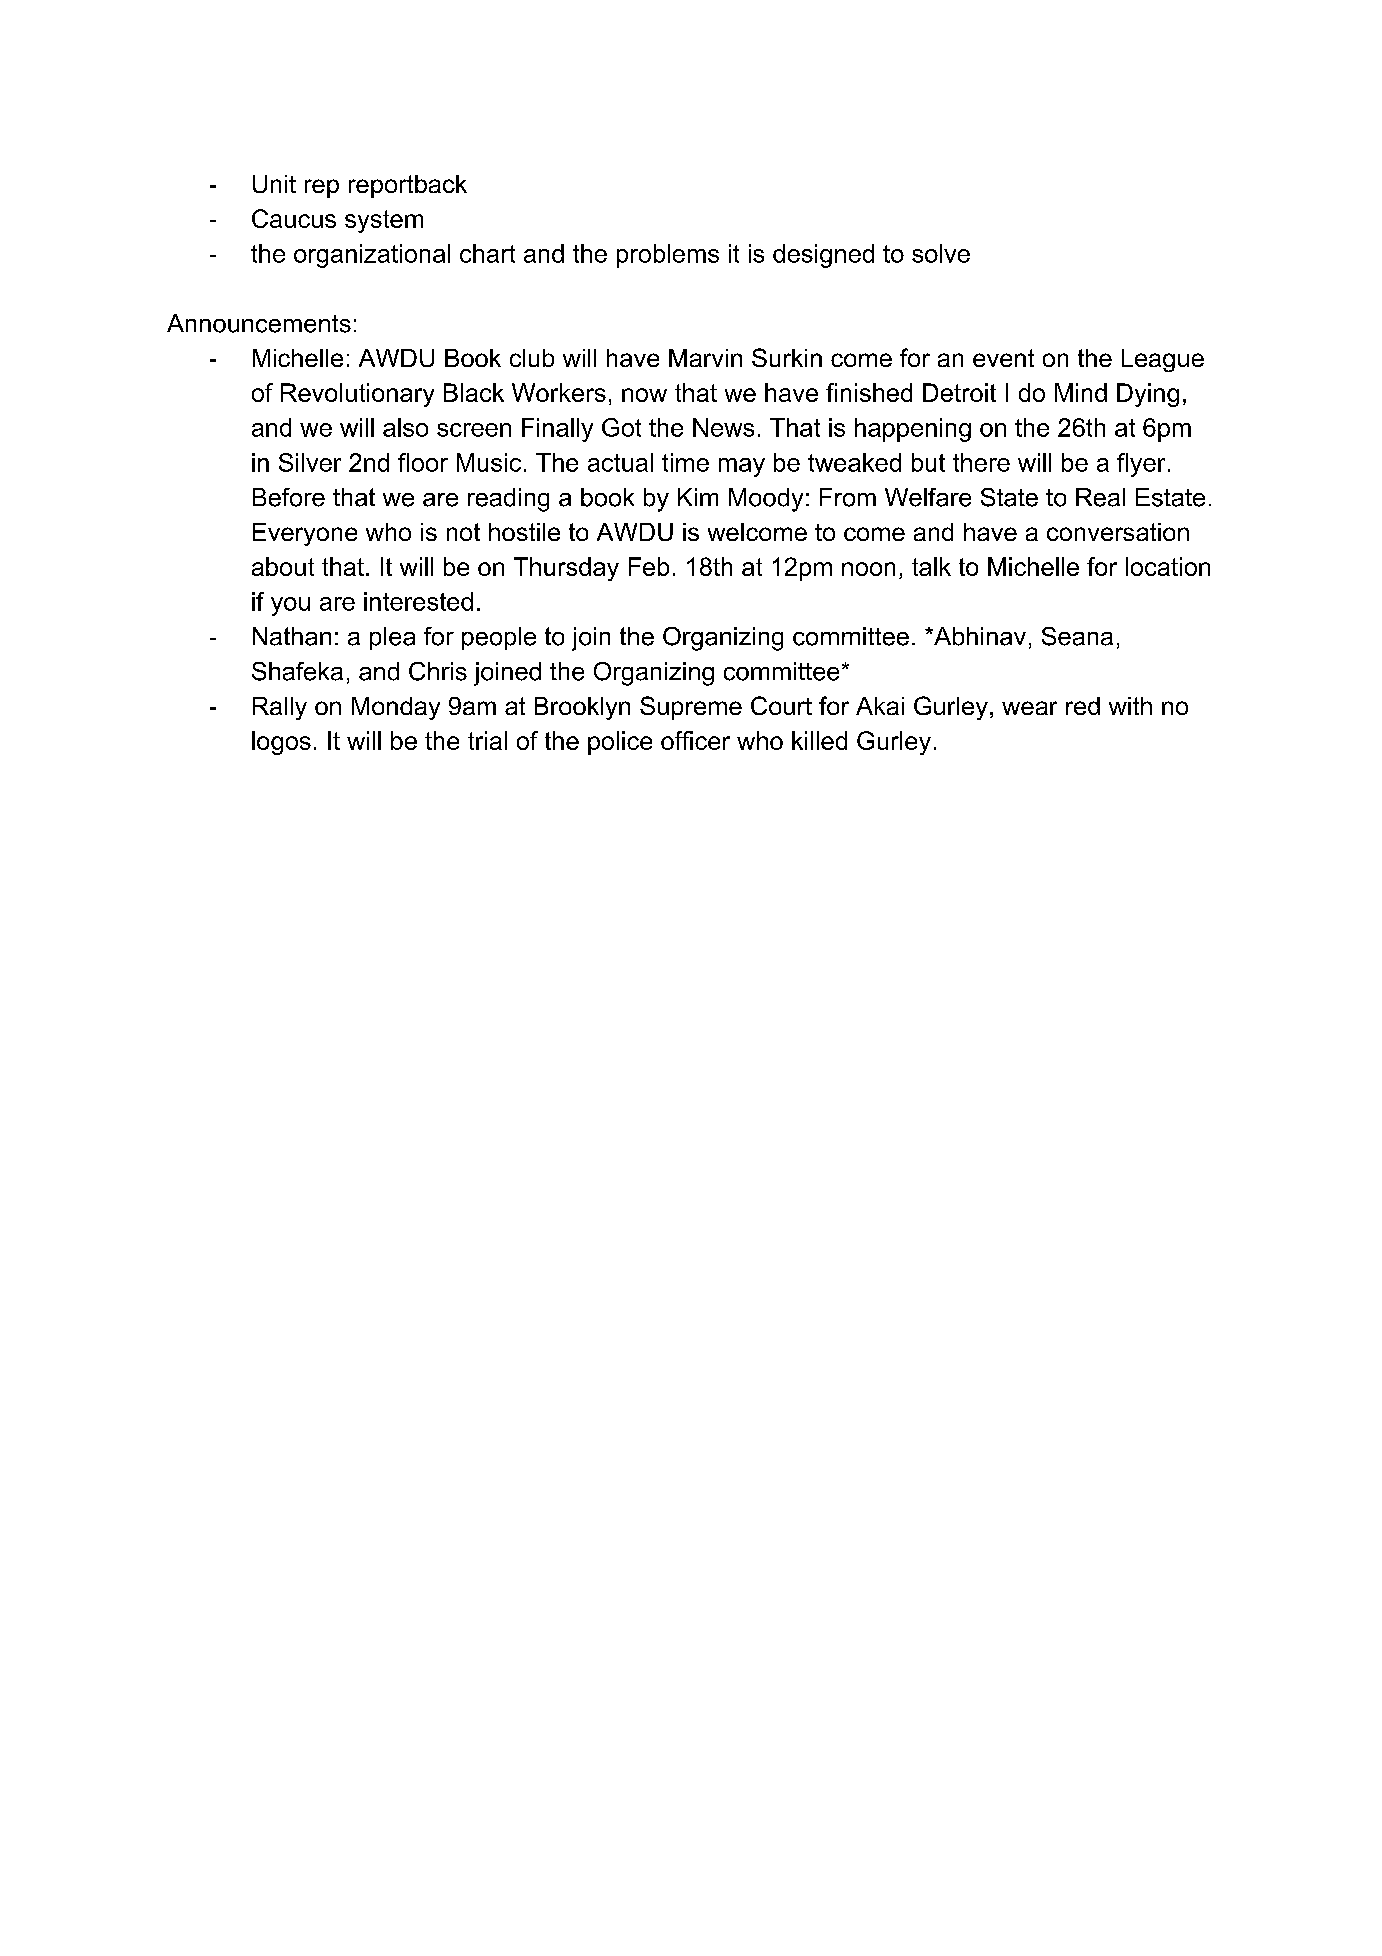 This document has width=1382, height=1956. Describe the element at coordinates (384, 221) in the document. I see `system` at that location.
